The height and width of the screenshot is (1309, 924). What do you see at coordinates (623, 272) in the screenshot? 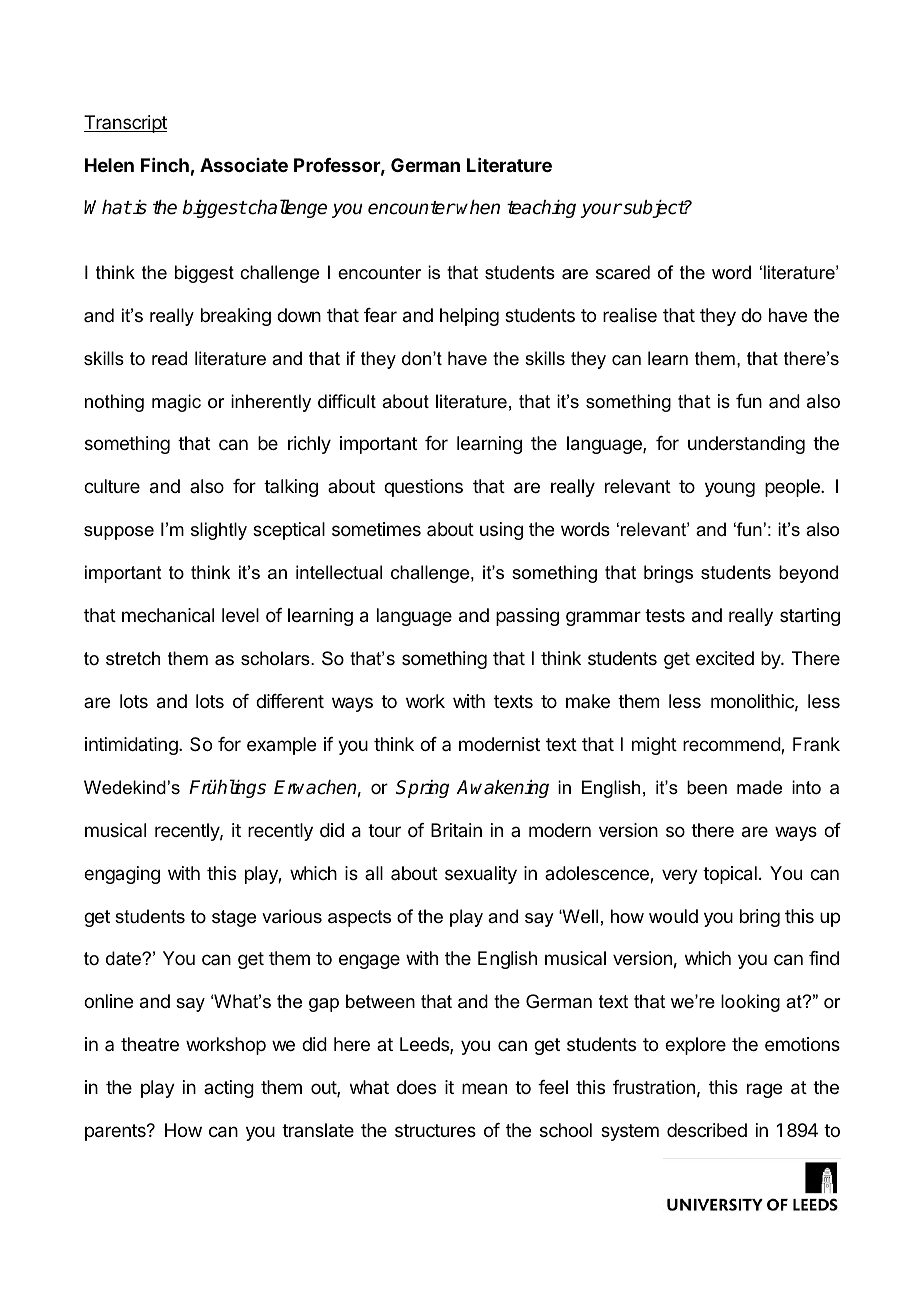
I see `scared` at bounding box center [623, 272].
